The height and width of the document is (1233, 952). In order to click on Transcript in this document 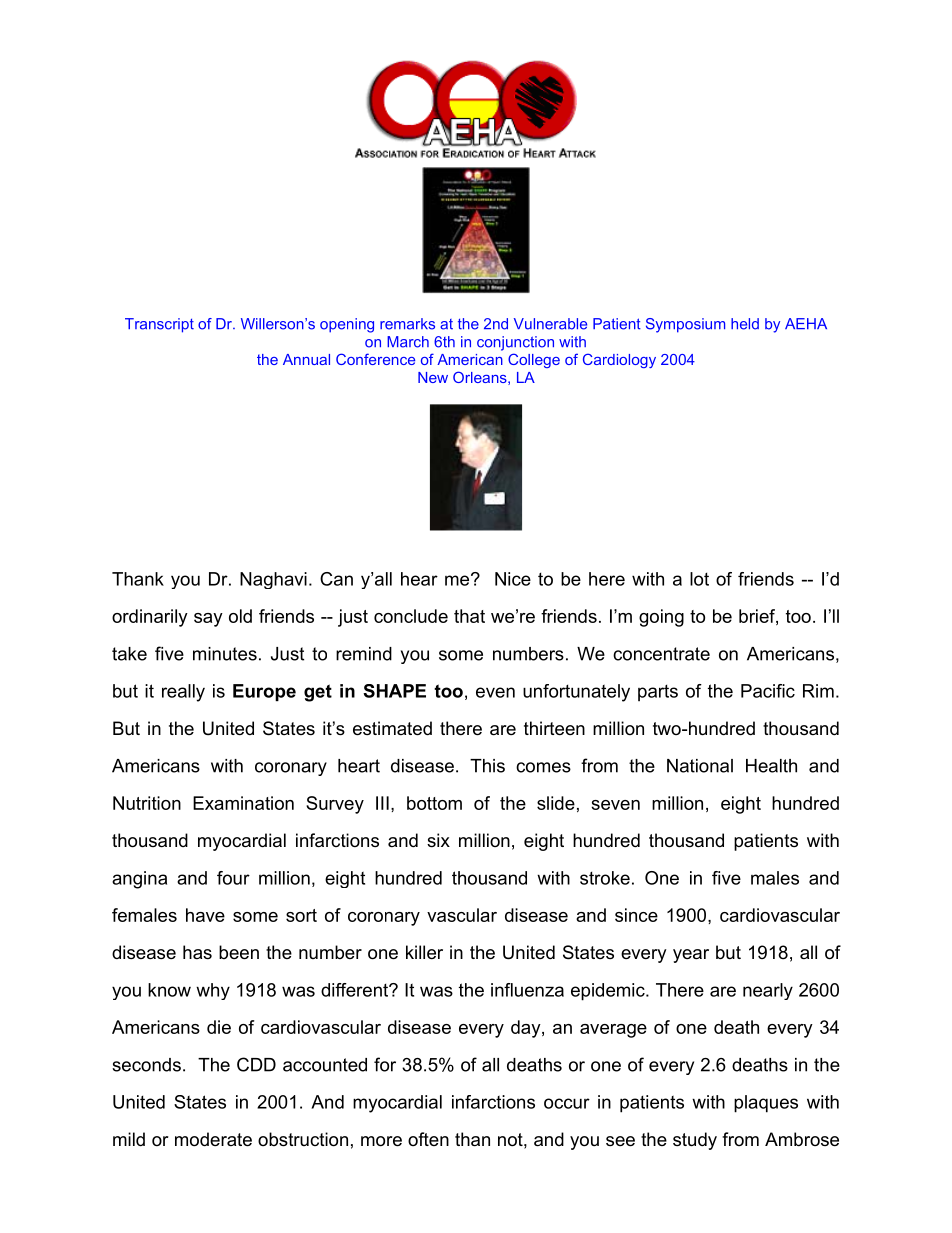, I will do `click(159, 325)`.
